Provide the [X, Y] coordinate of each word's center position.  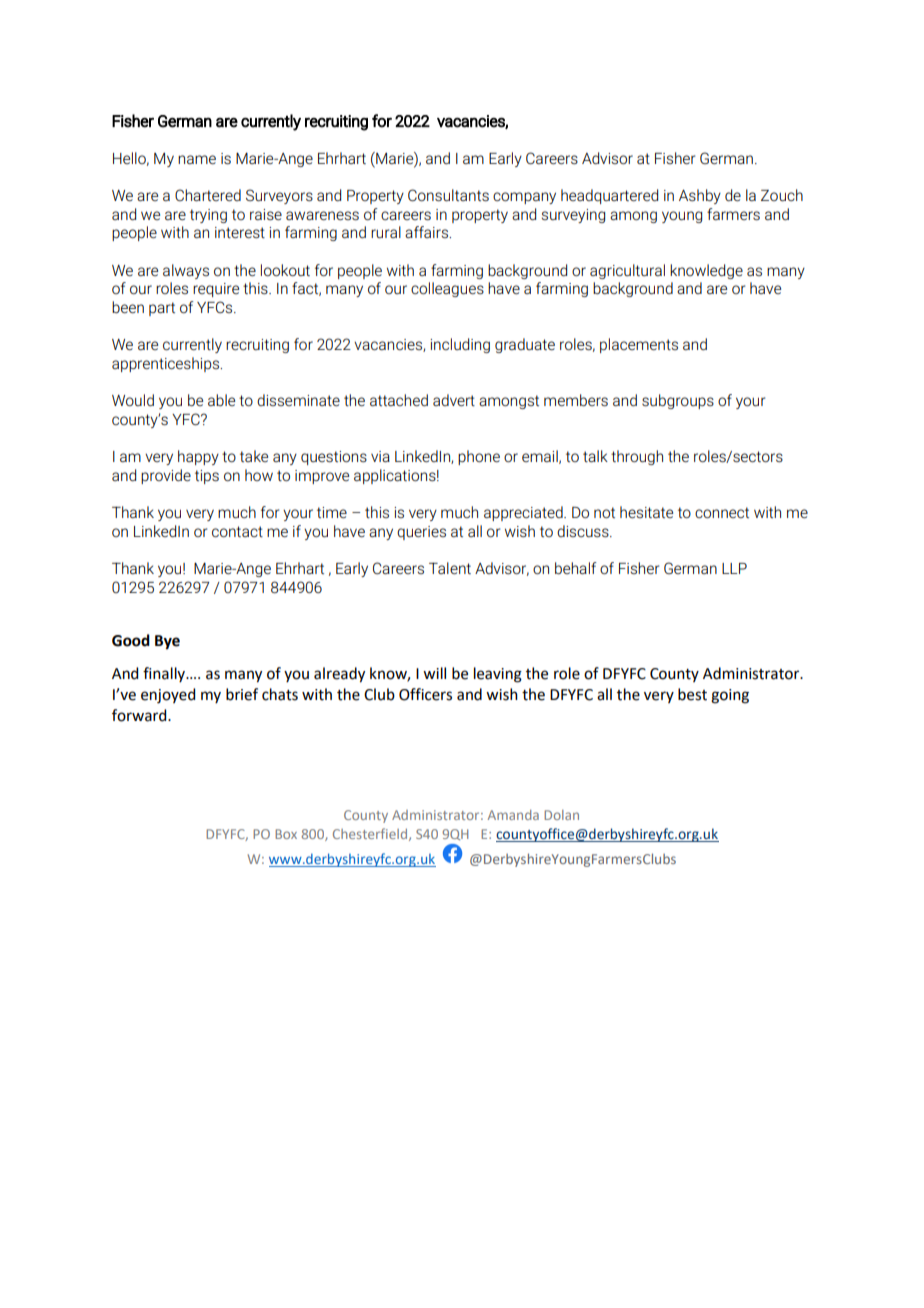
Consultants [448, 195]
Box [286, 834]
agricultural [627, 271]
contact [237, 531]
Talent [450, 568]
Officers [425, 694]
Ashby [700, 196]
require [216, 290]
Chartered [208, 195]
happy [198, 457]
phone [479, 457]
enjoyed [168, 696]
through [637, 457]
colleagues [447, 289]
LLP [734, 568]
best [692, 694]
